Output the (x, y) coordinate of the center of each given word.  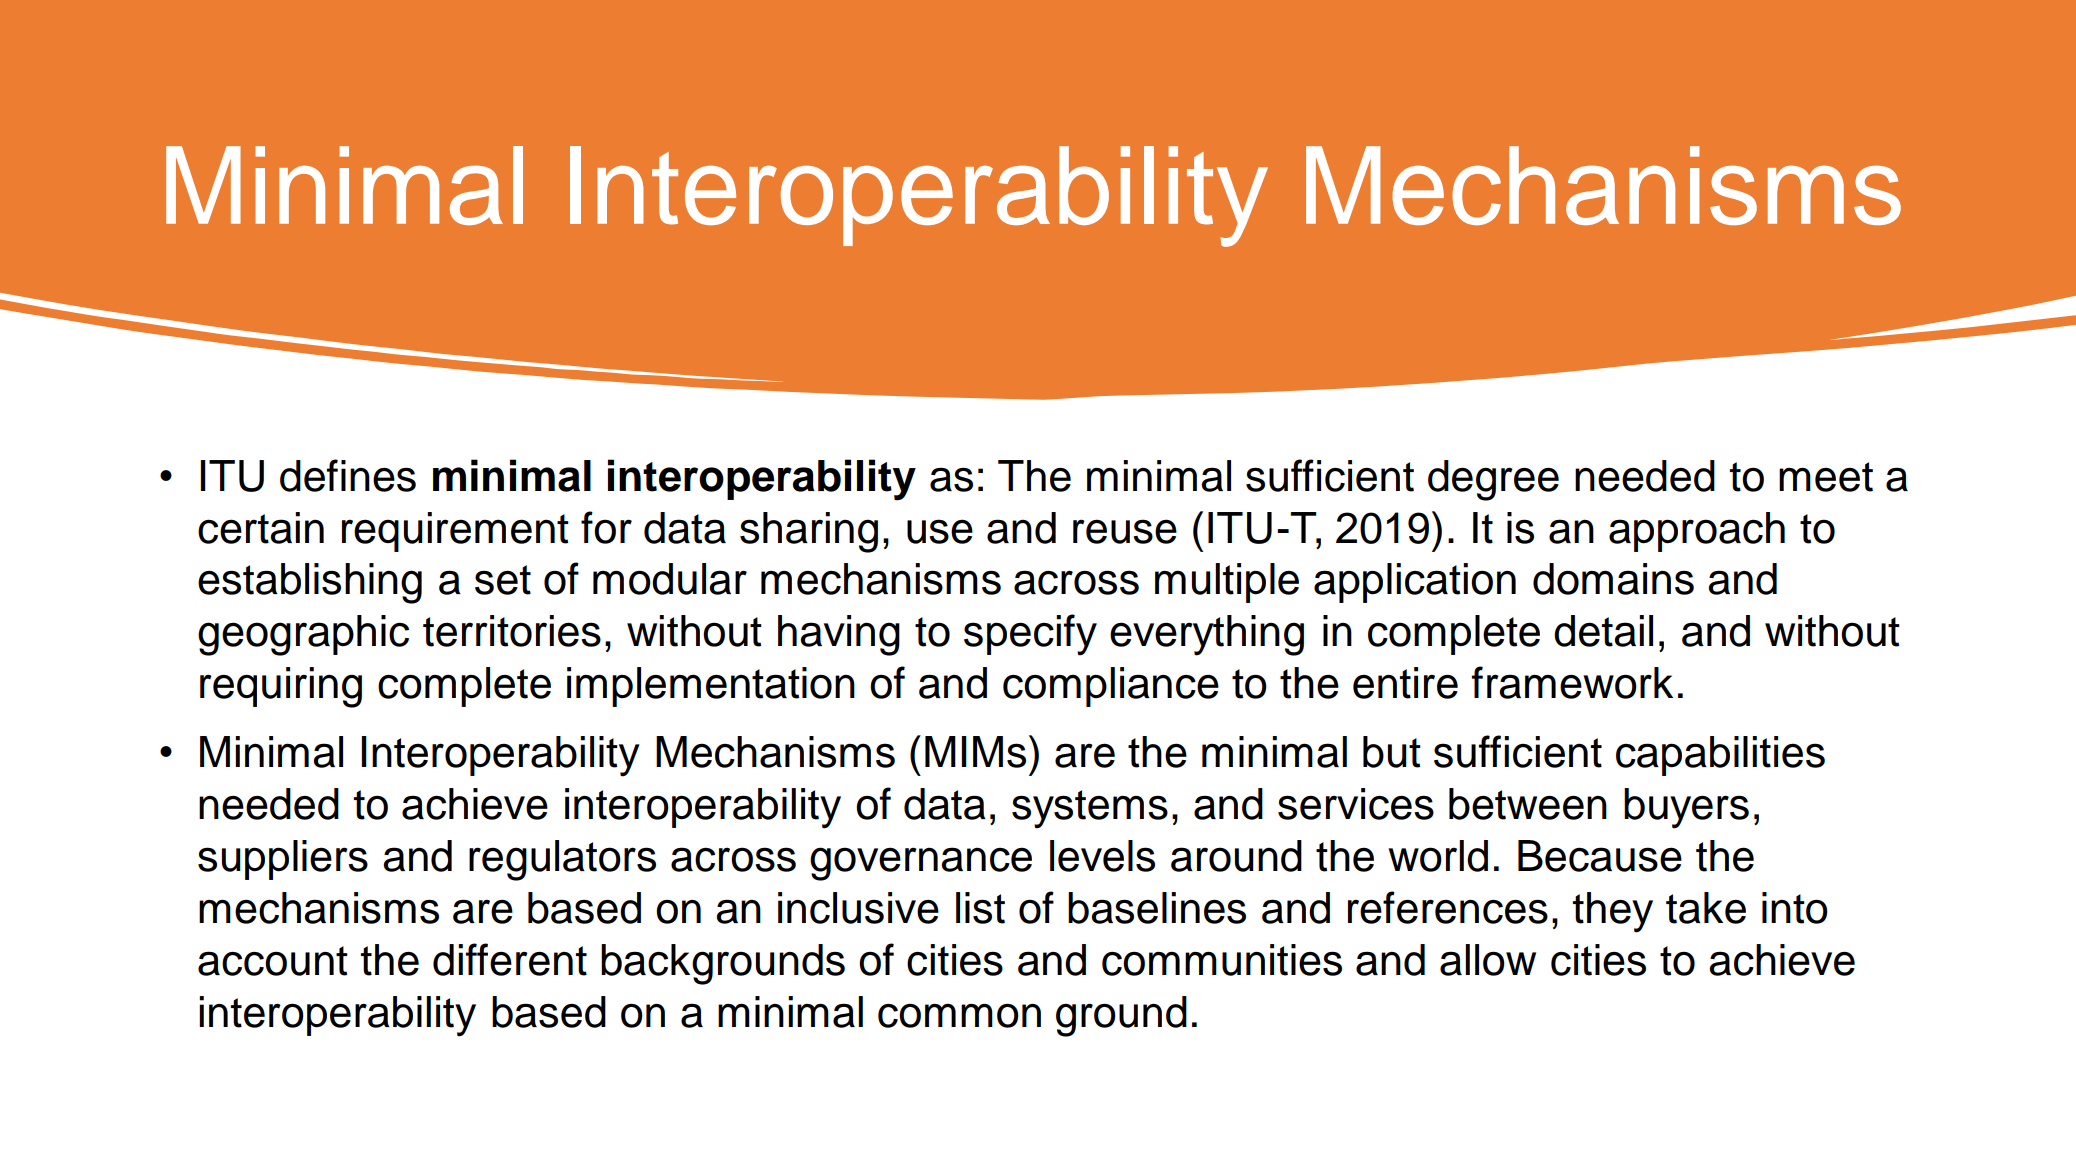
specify (1030, 635)
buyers (1686, 808)
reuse (1125, 531)
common (959, 1016)
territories (512, 631)
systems (1090, 809)
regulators (562, 860)
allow (1488, 960)
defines (348, 475)
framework (1572, 682)
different (510, 959)
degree (1493, 480)
